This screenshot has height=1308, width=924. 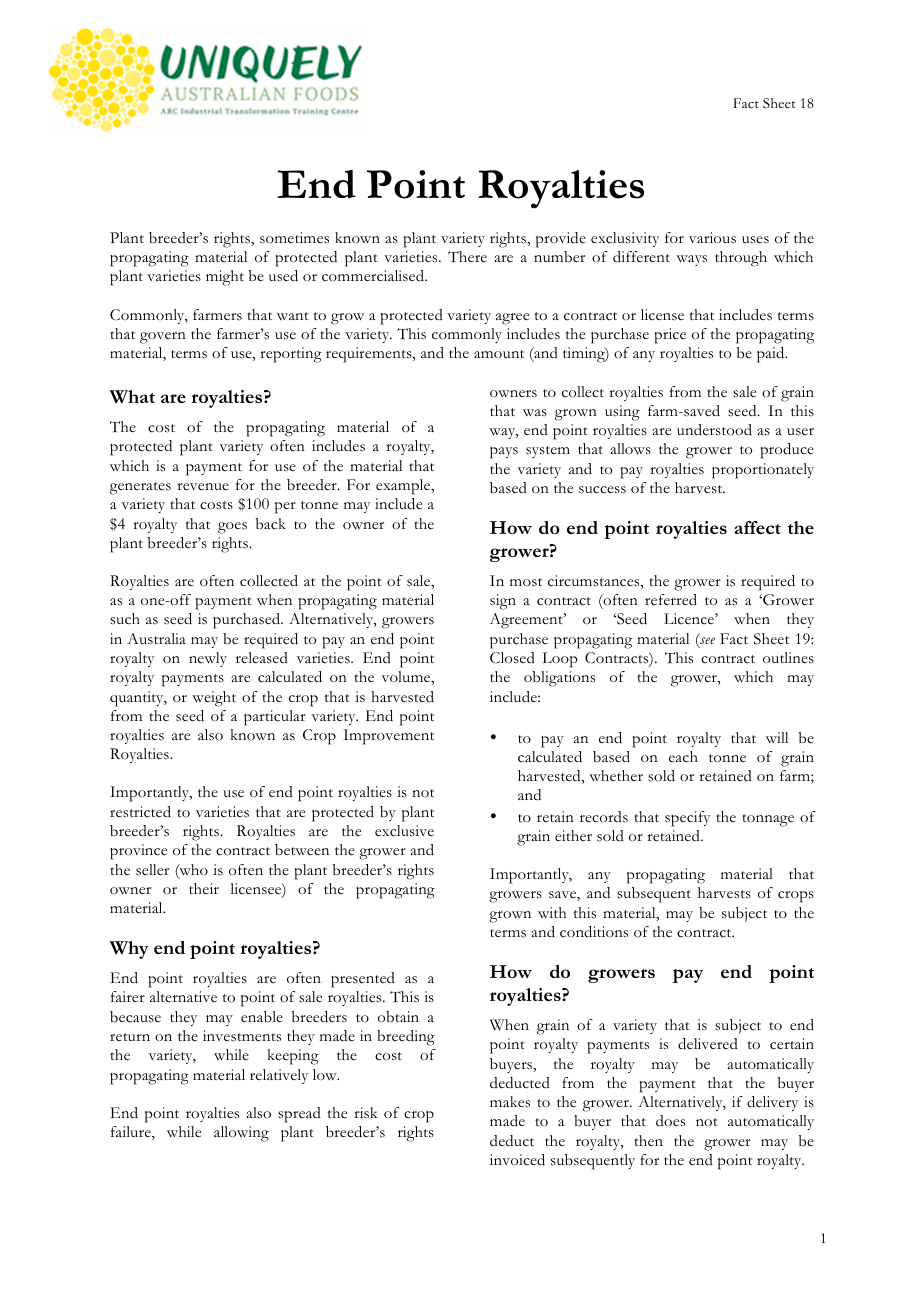 I want to click on allowing, so click(x=241, y=1134).
